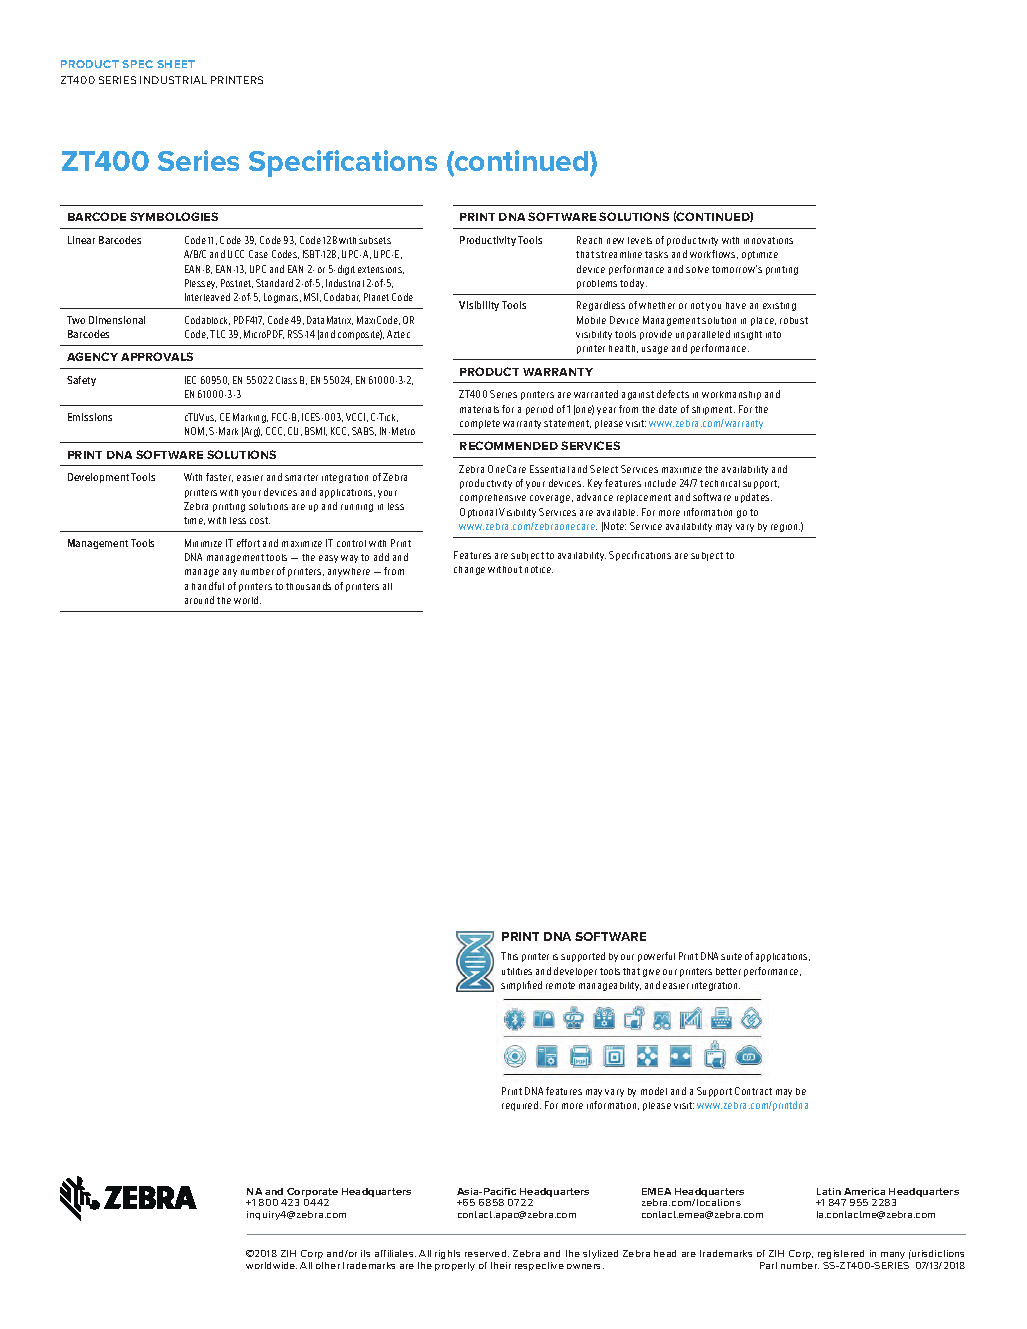  I want to click on notice, so click(539, 569).
